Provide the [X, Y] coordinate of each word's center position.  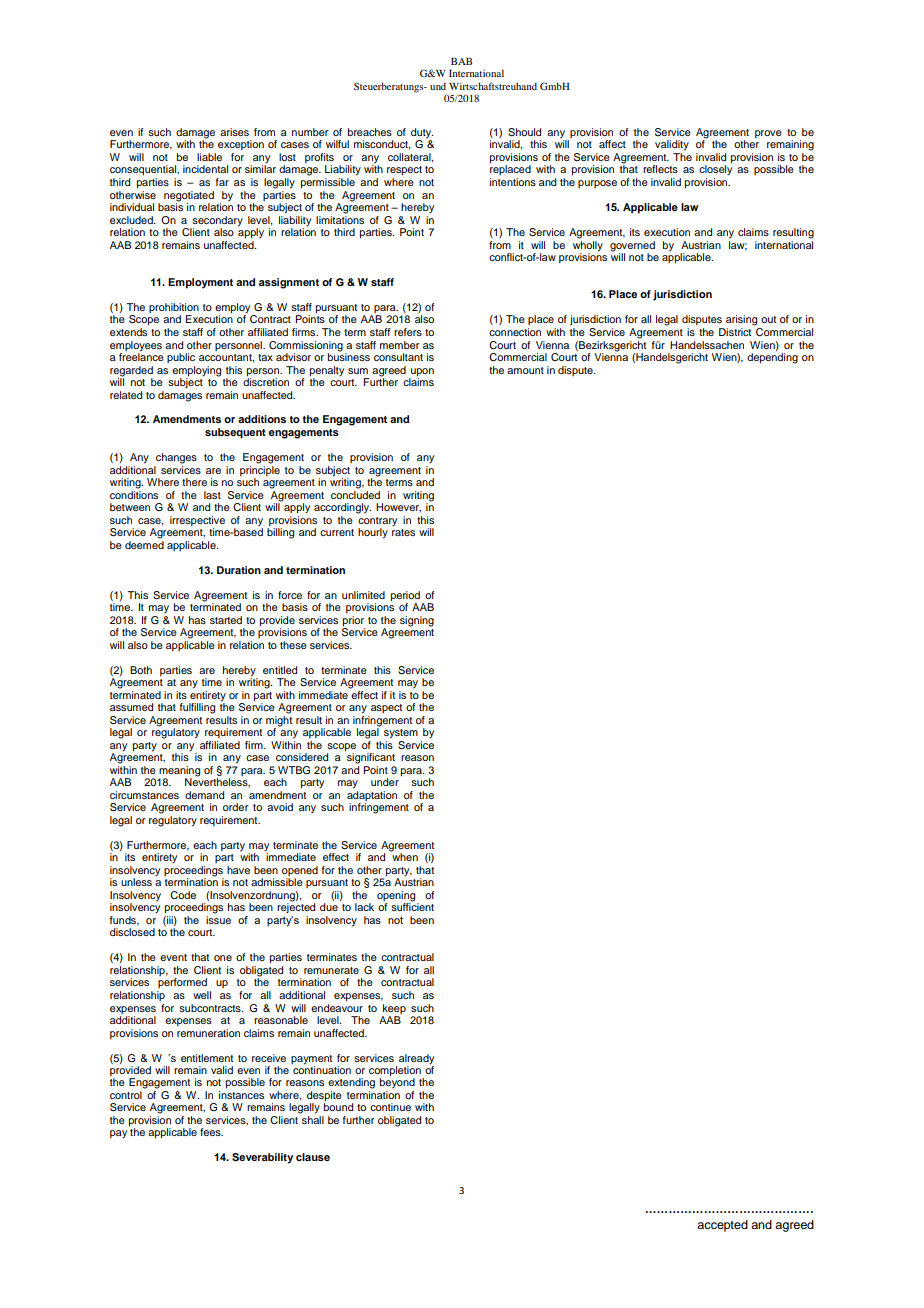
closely [715, 169]
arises [234, 132]
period [405, 596]
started [226, 620]
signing [417, 621]
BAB [461, 61]
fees [211, 1132]
